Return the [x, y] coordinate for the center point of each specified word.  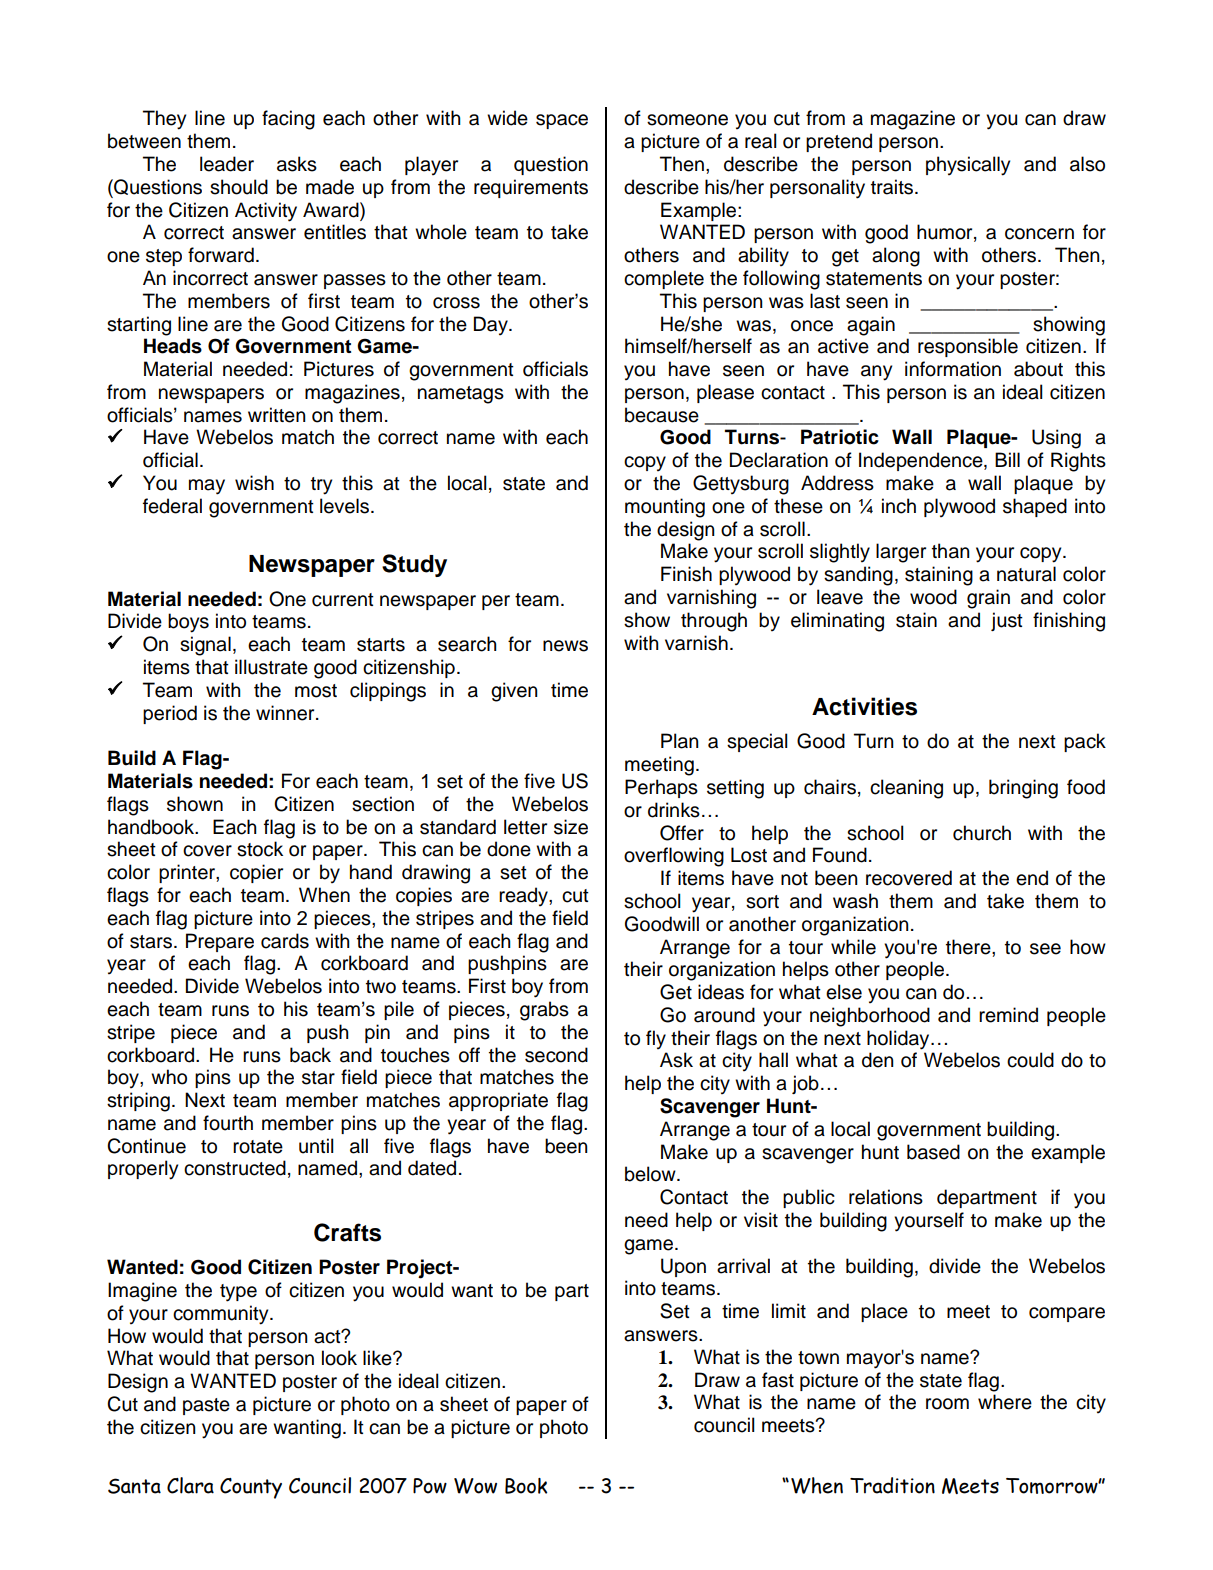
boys [188, 623]
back [310, 1055]
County [251, 1488]
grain [988, 599]
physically [968, 166]
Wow [475, 1486]
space [562, 121]
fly [656, 1039]
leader [227, 164]
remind [1008, 1015]
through [714, 622]
